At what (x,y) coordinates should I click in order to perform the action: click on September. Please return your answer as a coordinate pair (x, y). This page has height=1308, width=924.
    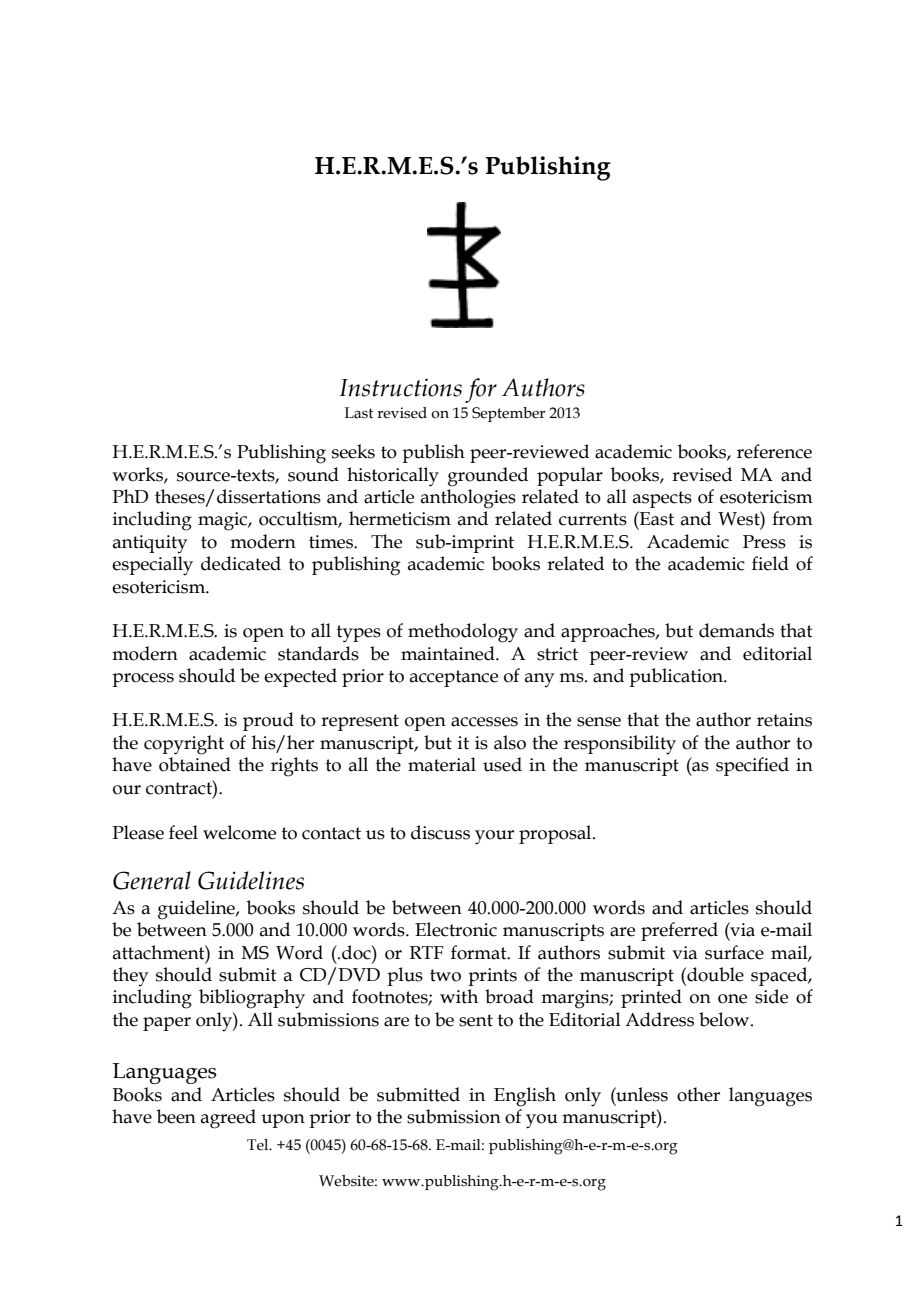
    Looking at the image, I should click on (508, 414).
